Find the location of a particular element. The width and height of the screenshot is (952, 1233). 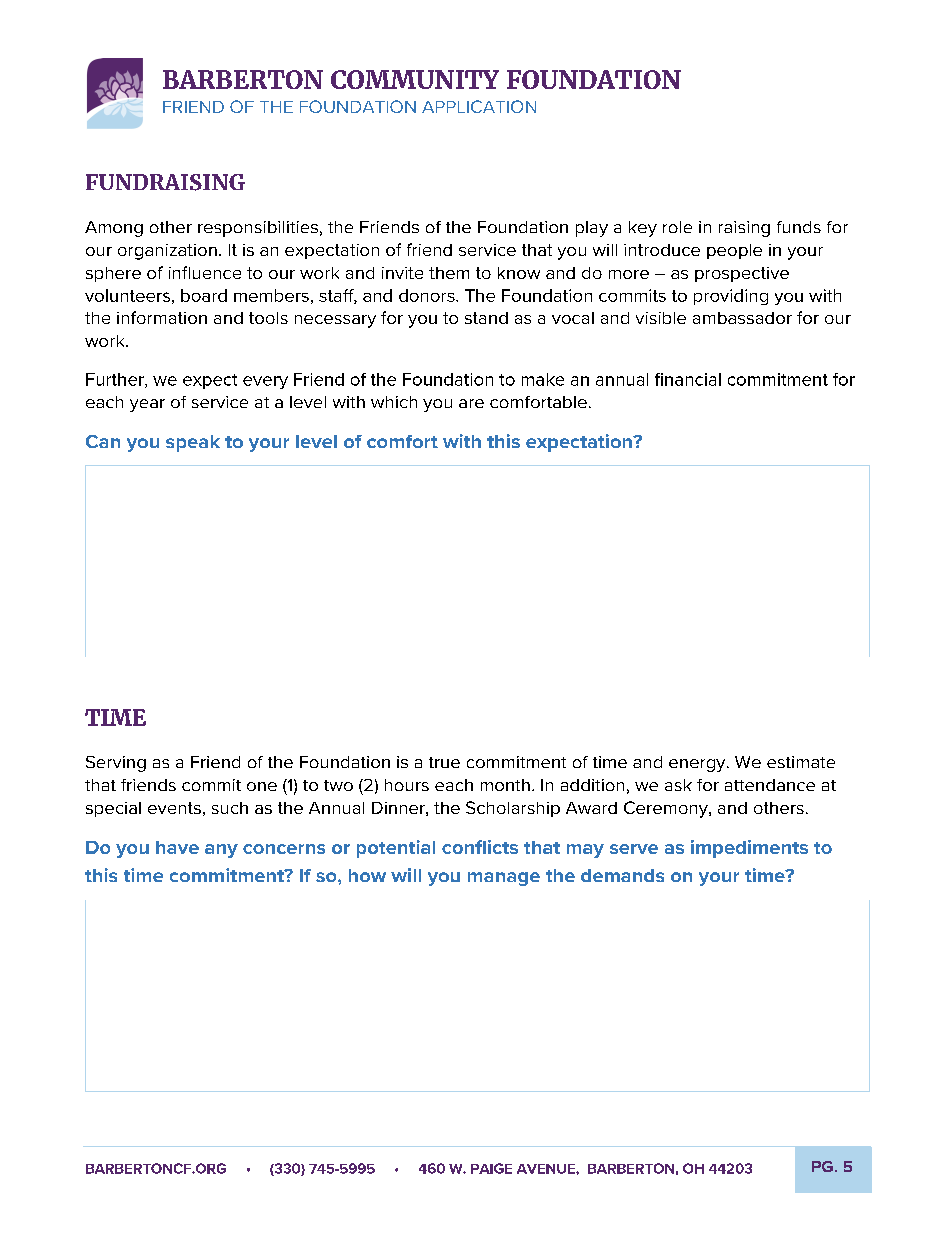

financial is located at coordinates (688, 379).
